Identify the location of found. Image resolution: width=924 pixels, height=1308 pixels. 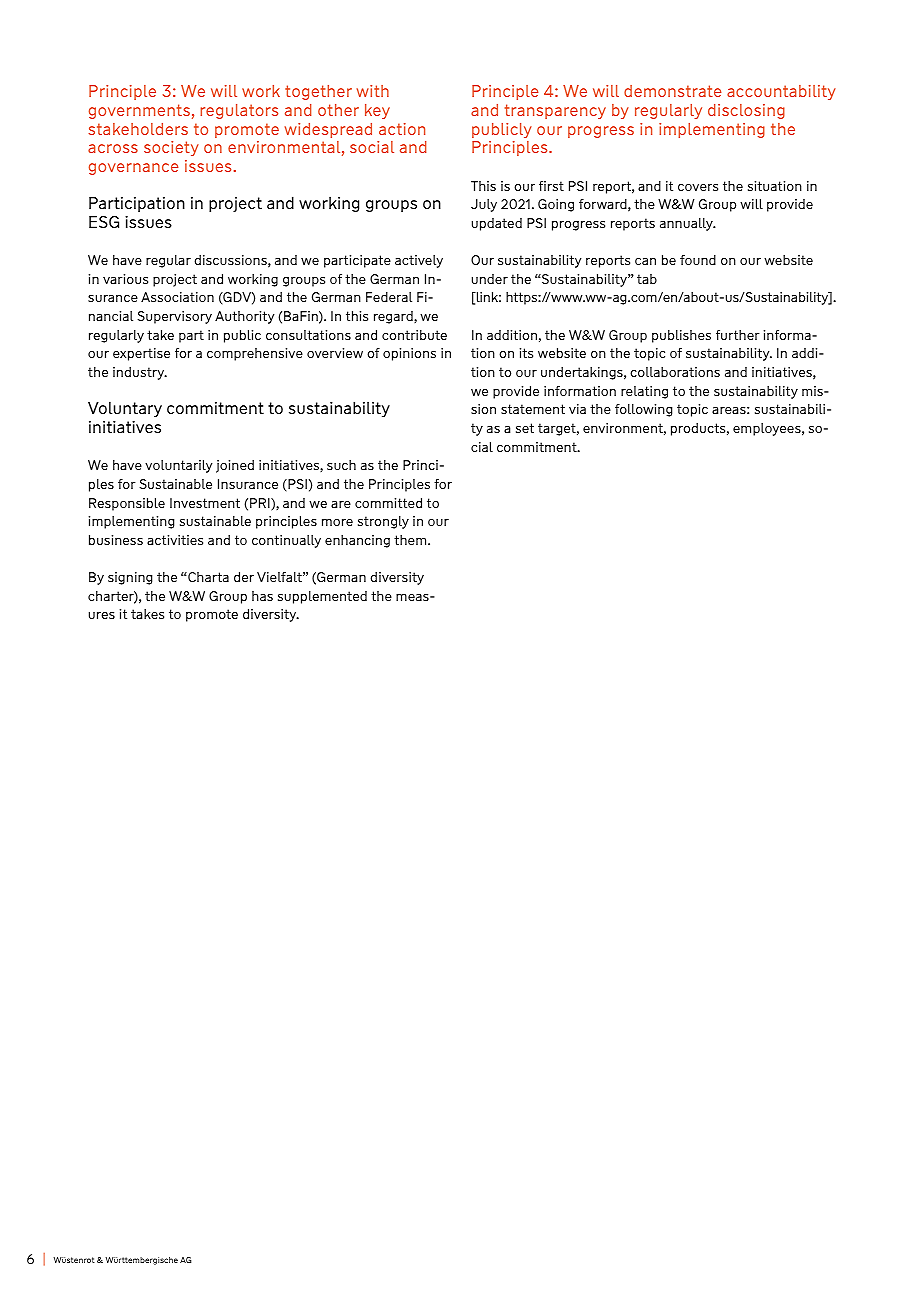
(698, 260).
